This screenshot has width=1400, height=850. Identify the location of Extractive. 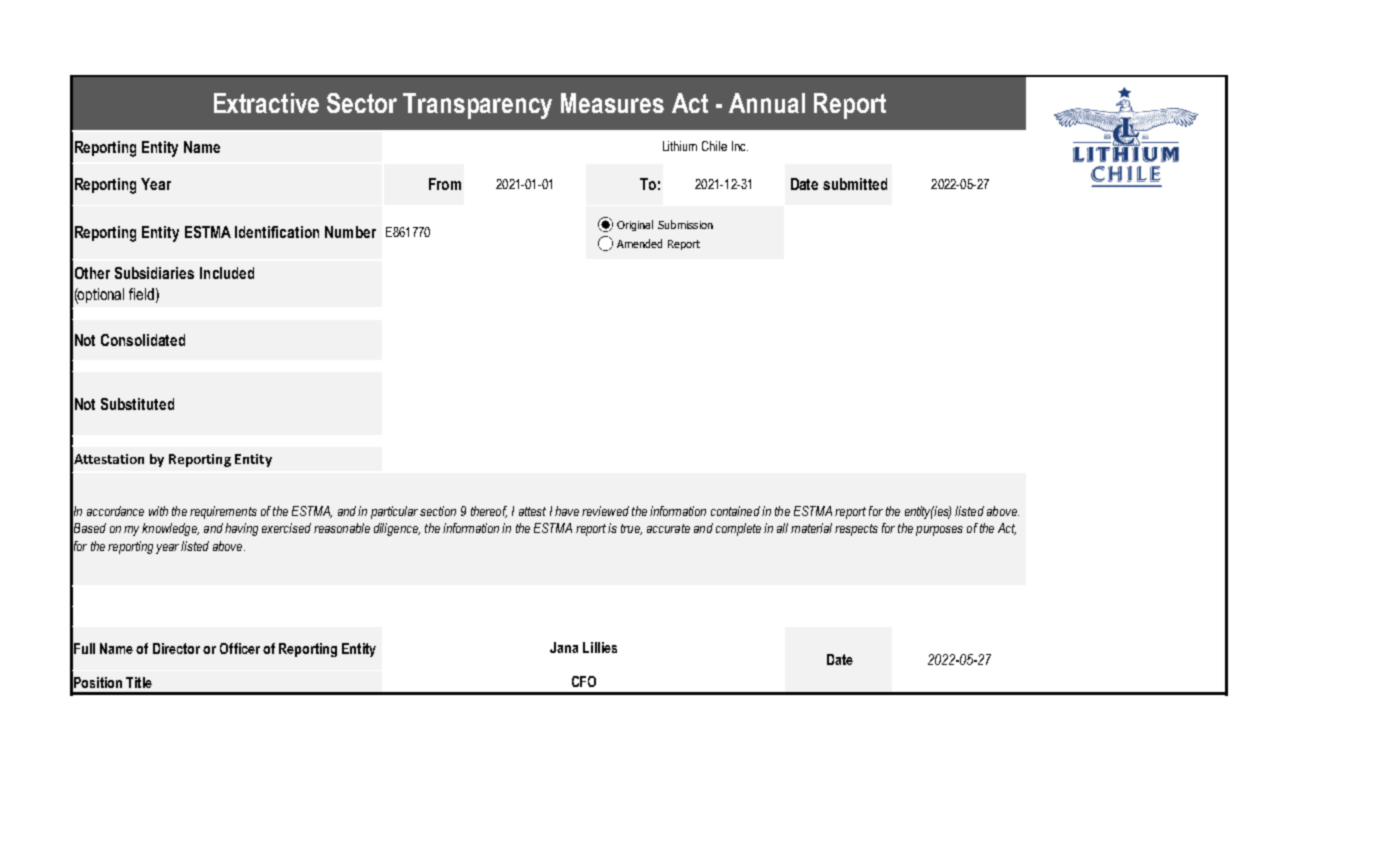
(266, 103).
